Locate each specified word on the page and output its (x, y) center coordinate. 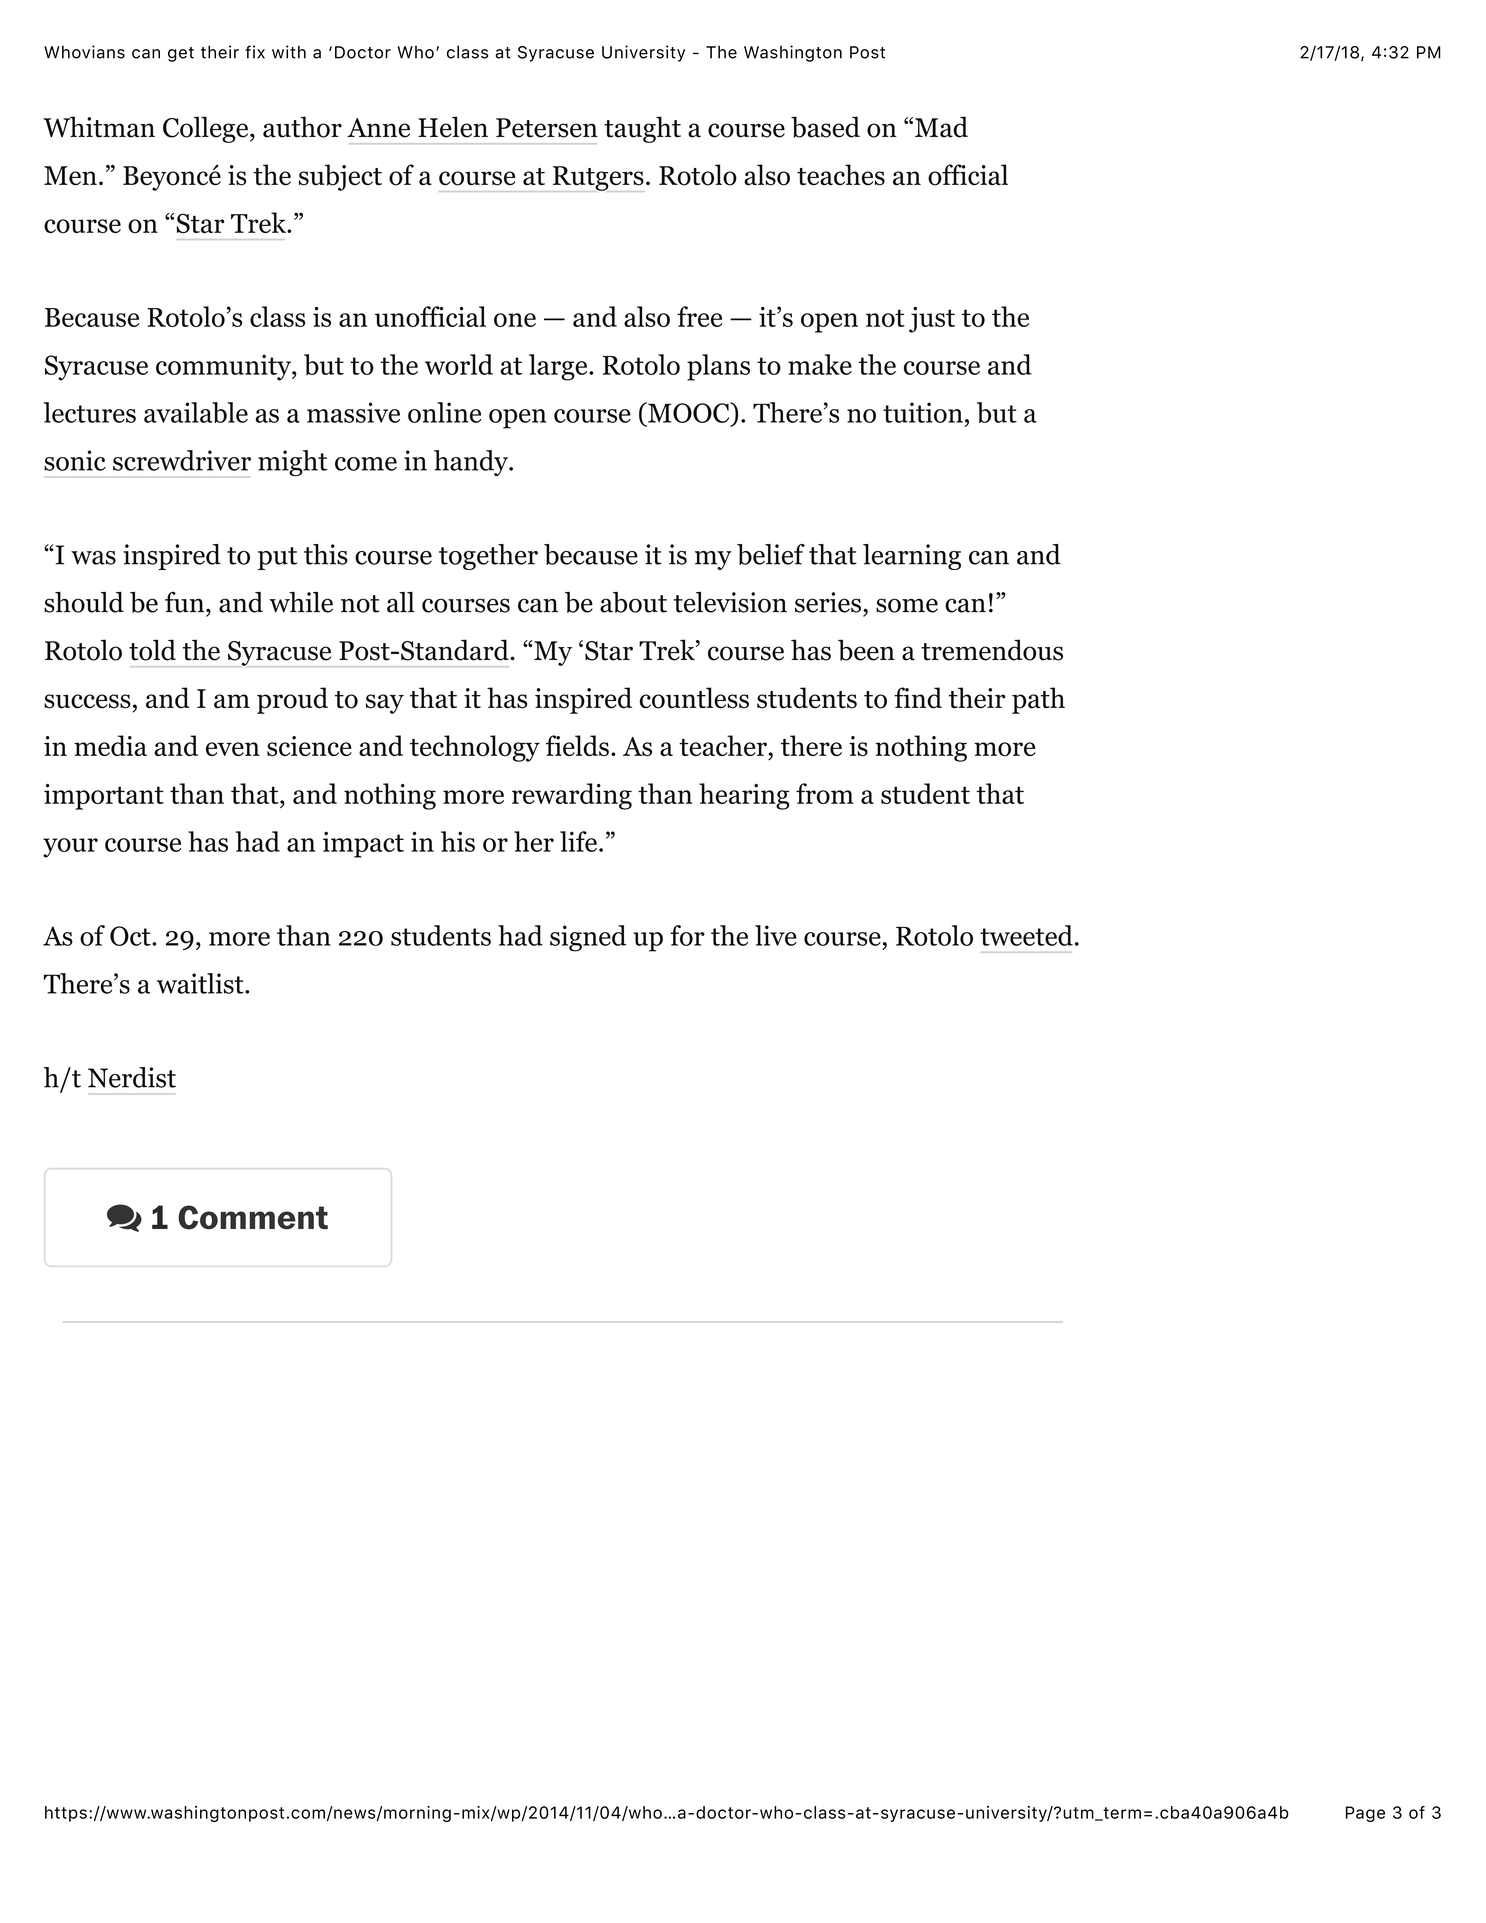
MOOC (689, 415)
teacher (724, 747)
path (1038, 700)
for (687, 935)
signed (588, 938)
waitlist (201, 983)
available (196, 412)
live (776, 935)
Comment (253, 1217)
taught (642, 129)
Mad (941, 127)
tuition (923, 412)
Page (1365, 1814)
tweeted (1026, 935)
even (233, 749)
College (207, 129)
